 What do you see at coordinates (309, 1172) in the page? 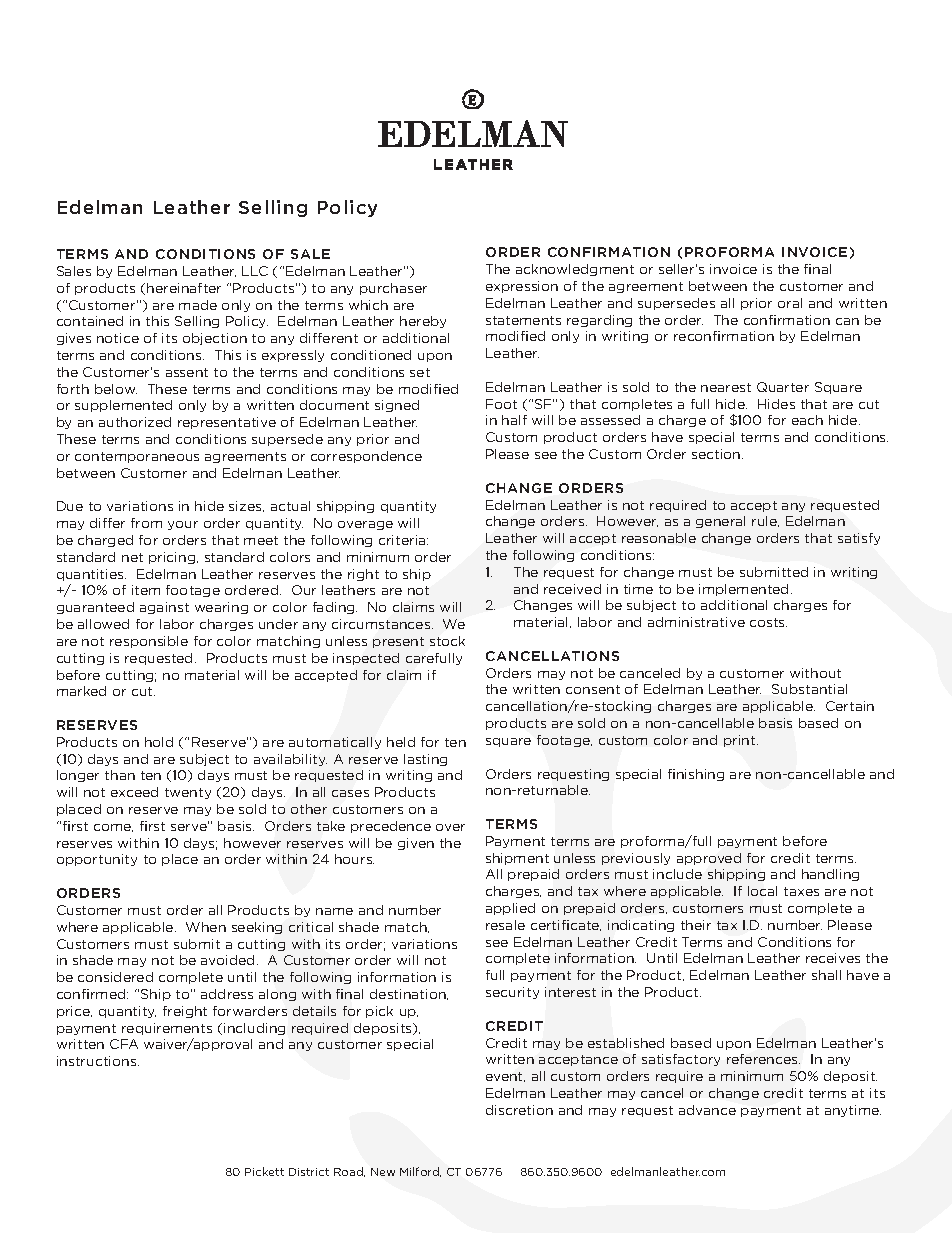
I see `District` at bounding box center [309, 1172].
